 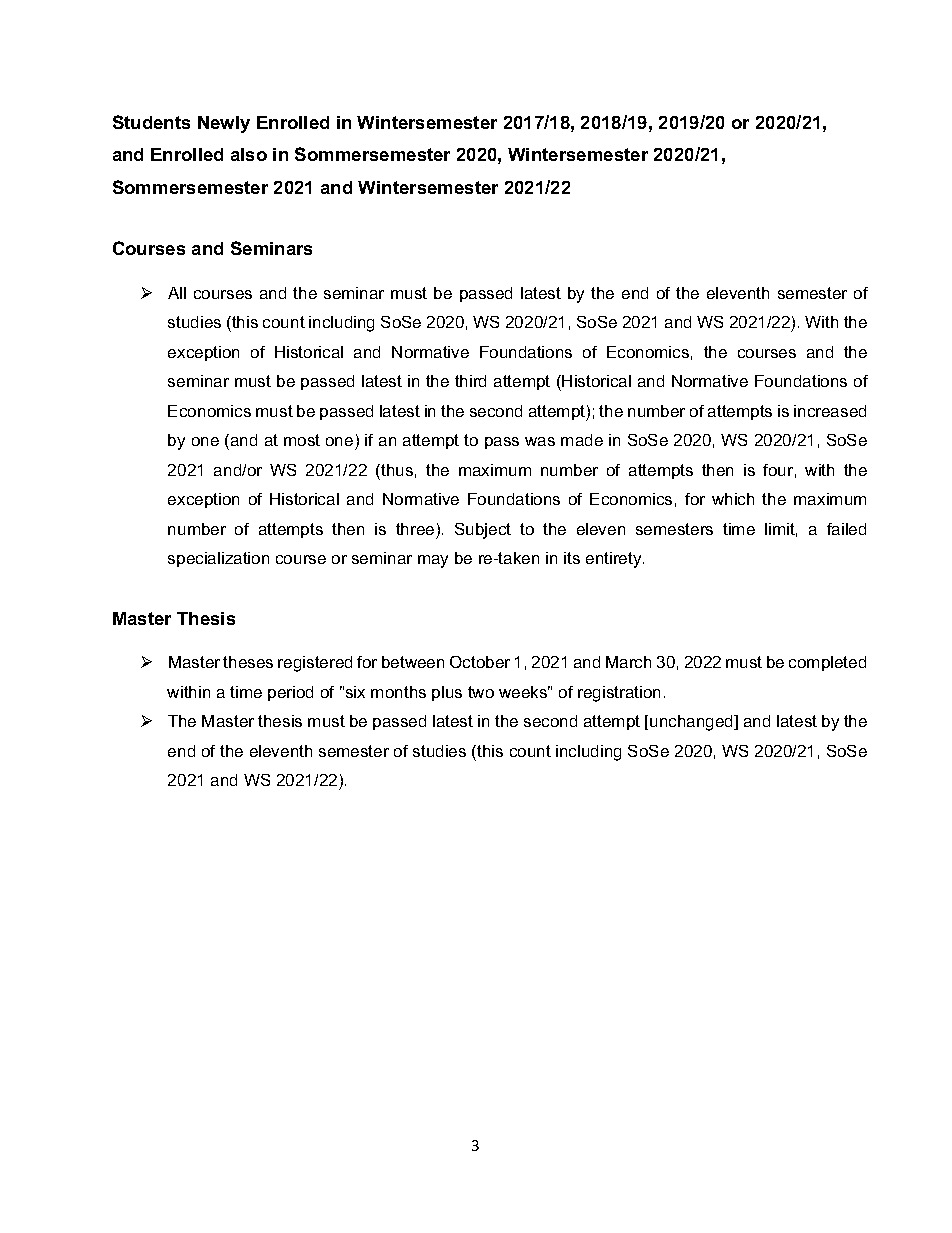 What do you see at coordinates (224, 124) in the screenshot?
I see `Newly` at bounding box center [224, 124].
